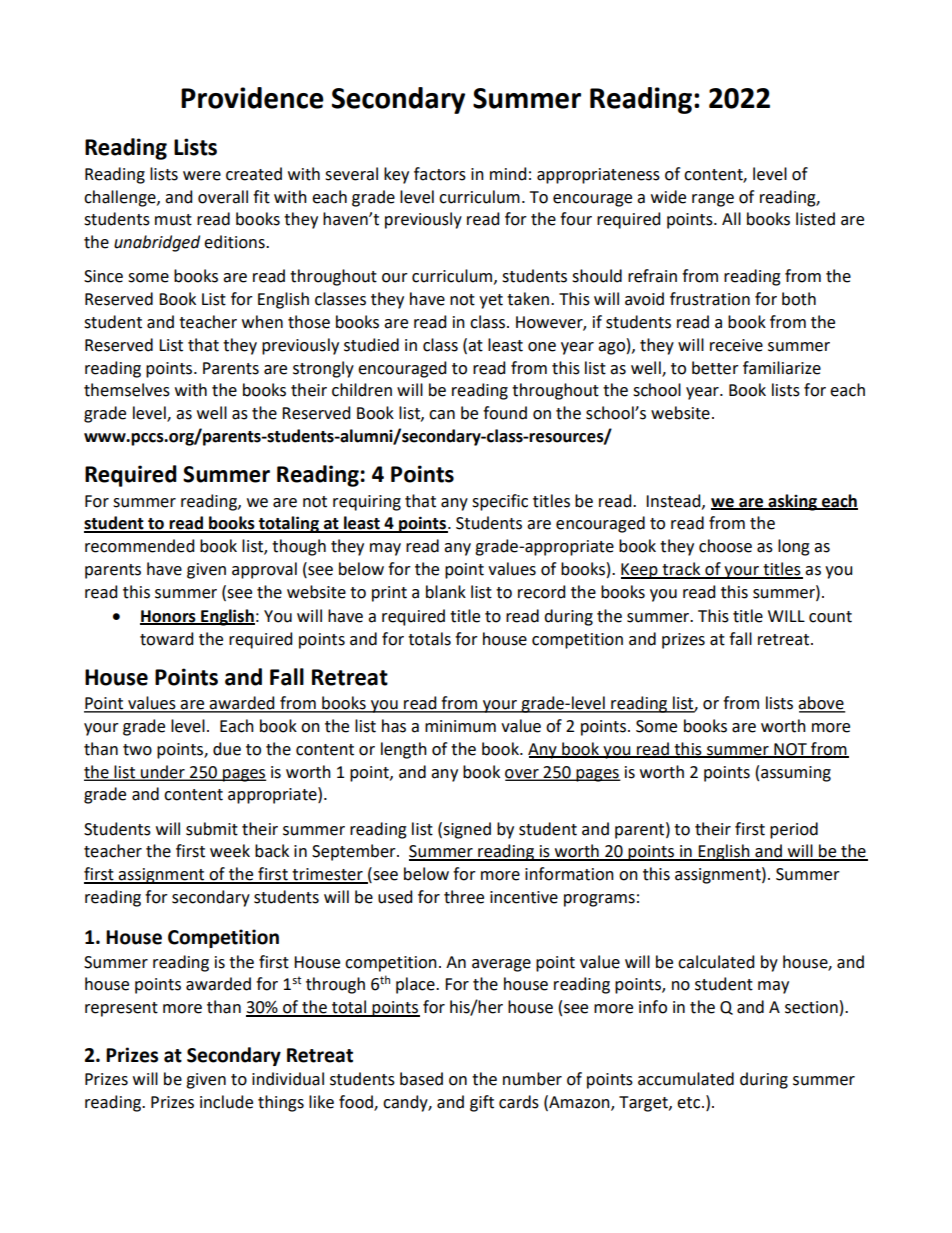 This document has width=952, height=1233. What do you see at coordinates (500, 502) in the document?
I see `specific` at bounding box center [500, 502].
